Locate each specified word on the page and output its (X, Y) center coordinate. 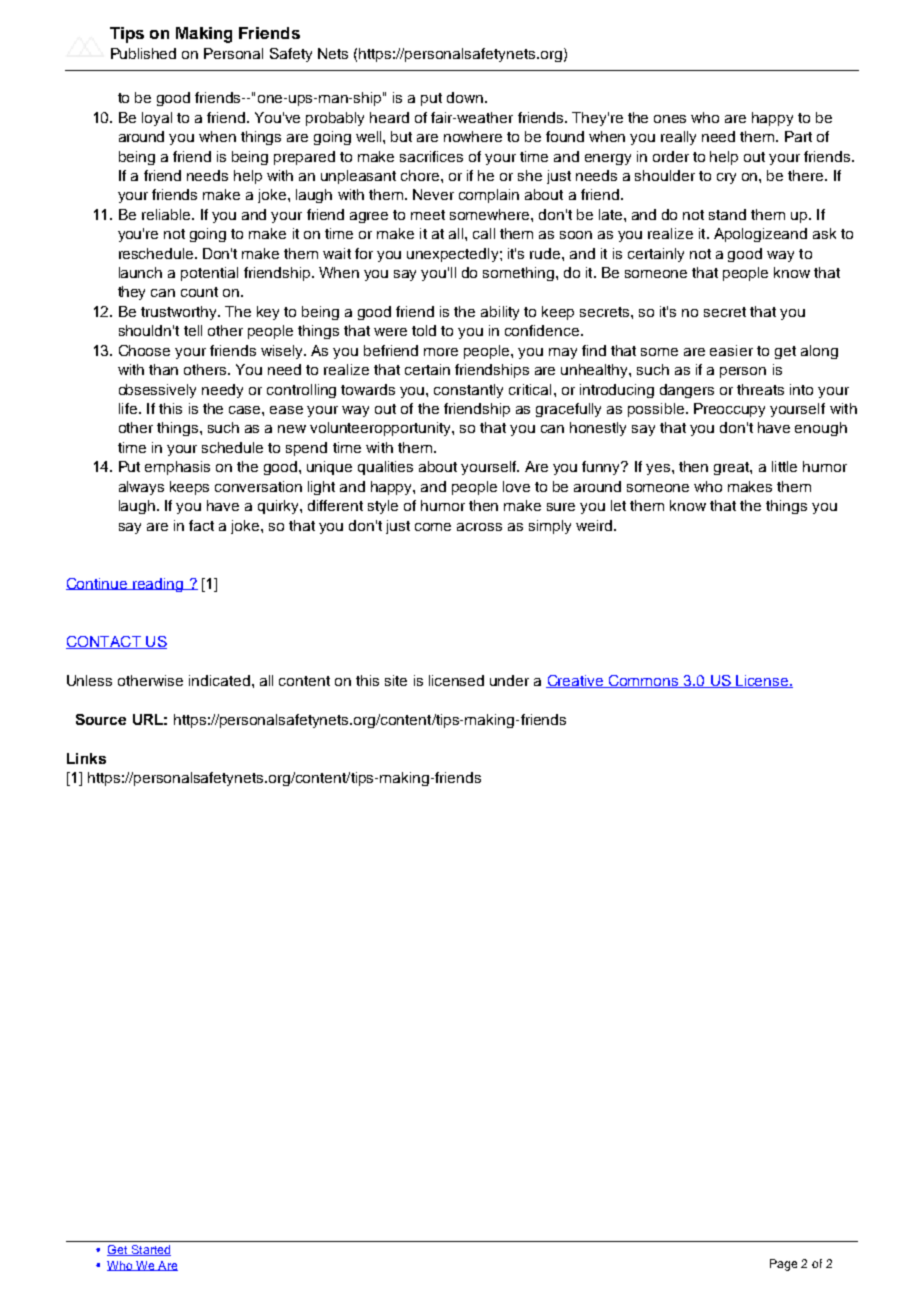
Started (150, 1250)
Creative (576, 681)
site (396, 680)
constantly (468, 391)
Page (783, 1265)
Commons (644, 681)
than (163, 369)
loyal (157, 119)
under (509, 680)
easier (731, 350)
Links (86, 758)
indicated (219, 680)
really (678, 138)
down (466, 97)
